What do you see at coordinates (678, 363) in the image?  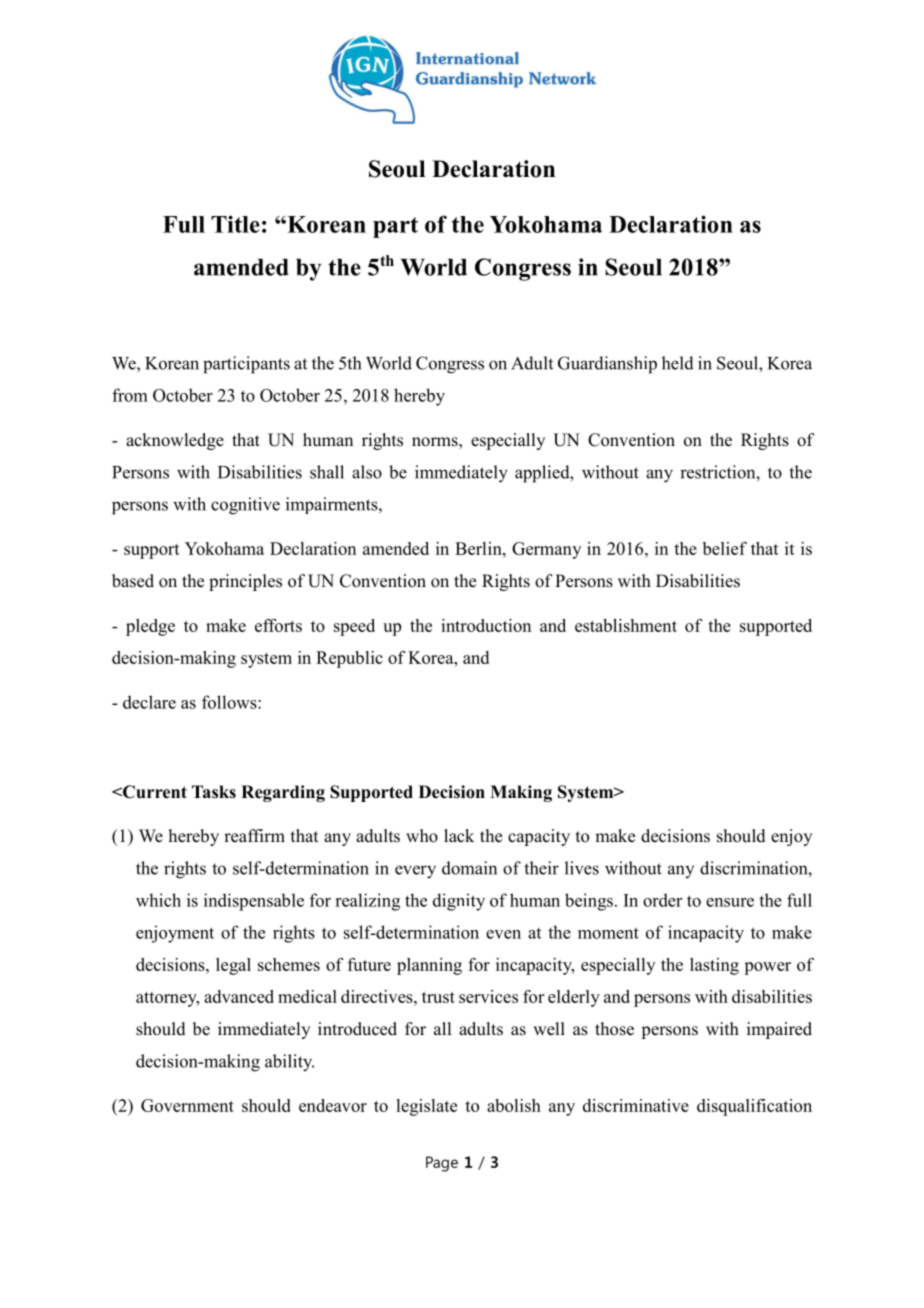 I see `held` at bounding box center [678, 363].
